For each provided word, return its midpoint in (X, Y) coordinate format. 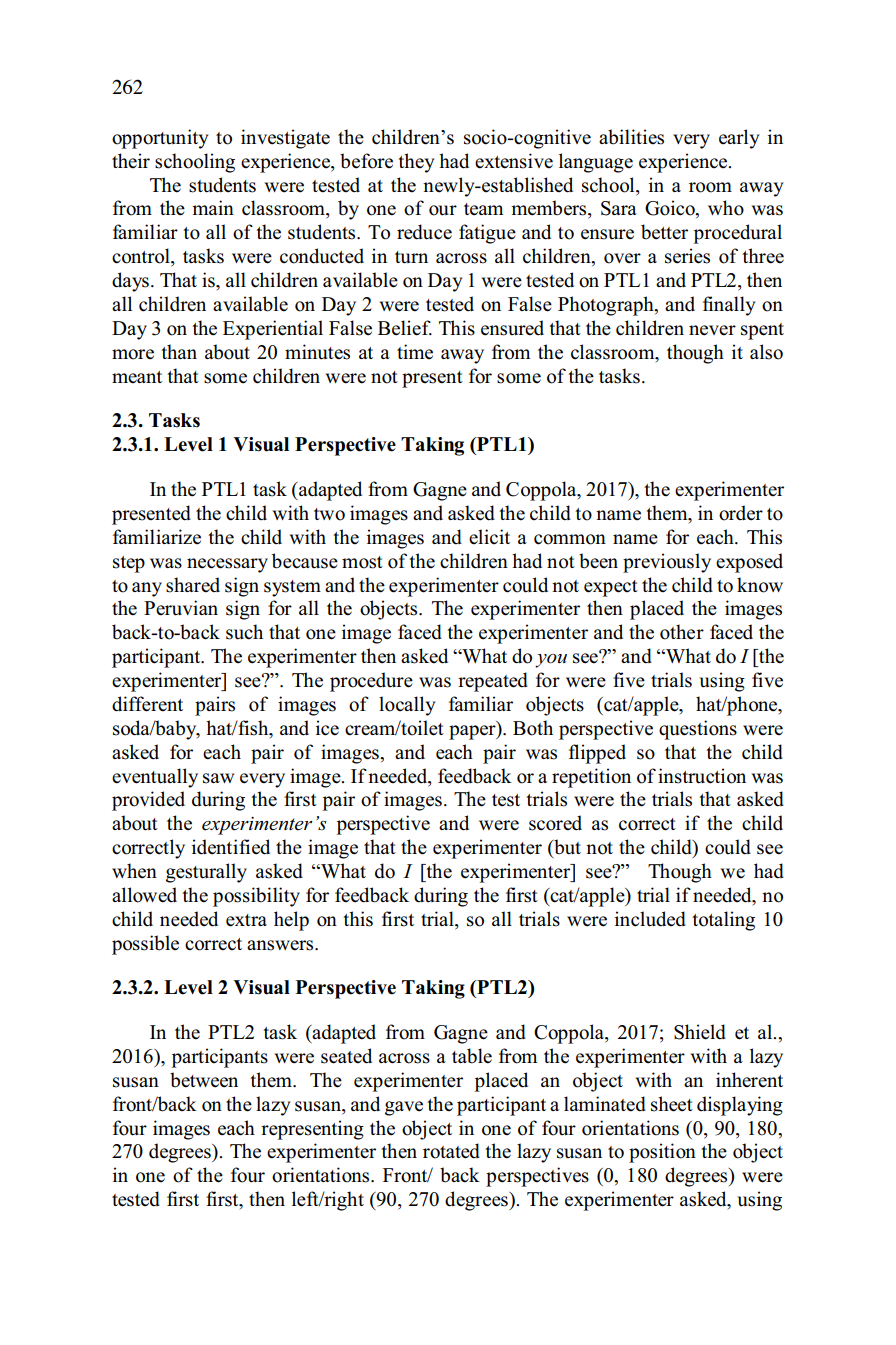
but (566, 848)
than (179, 351)
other (682, 632)
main (213, 207)
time (415, 352)
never (712, 330)
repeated (493, 682)
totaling (723, 921)
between (204, 1080)
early (739, 139)
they (416, 163)
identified (231, 847)
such (244, 632)
